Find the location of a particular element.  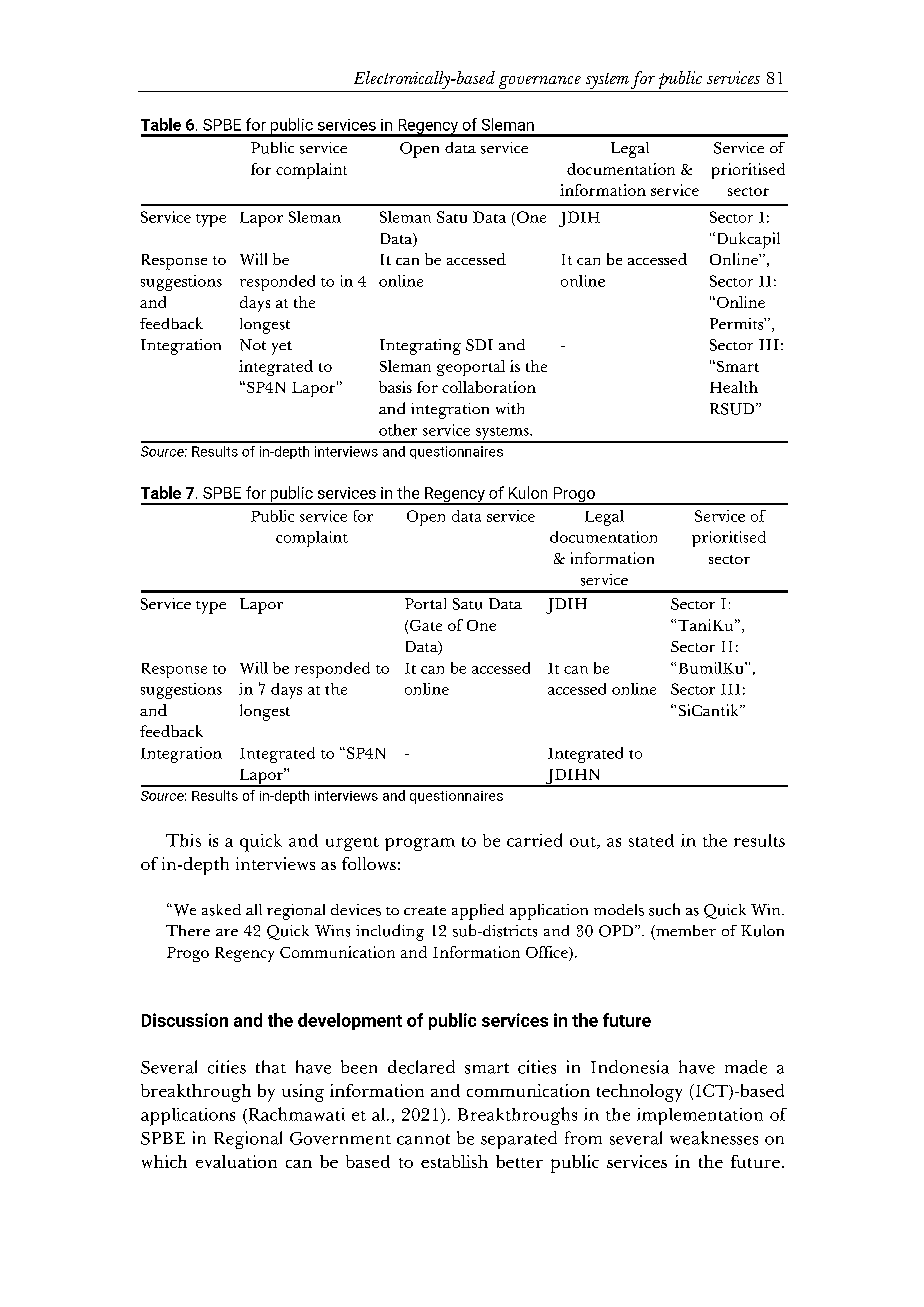

governance is located at coordinates (540, 82).
